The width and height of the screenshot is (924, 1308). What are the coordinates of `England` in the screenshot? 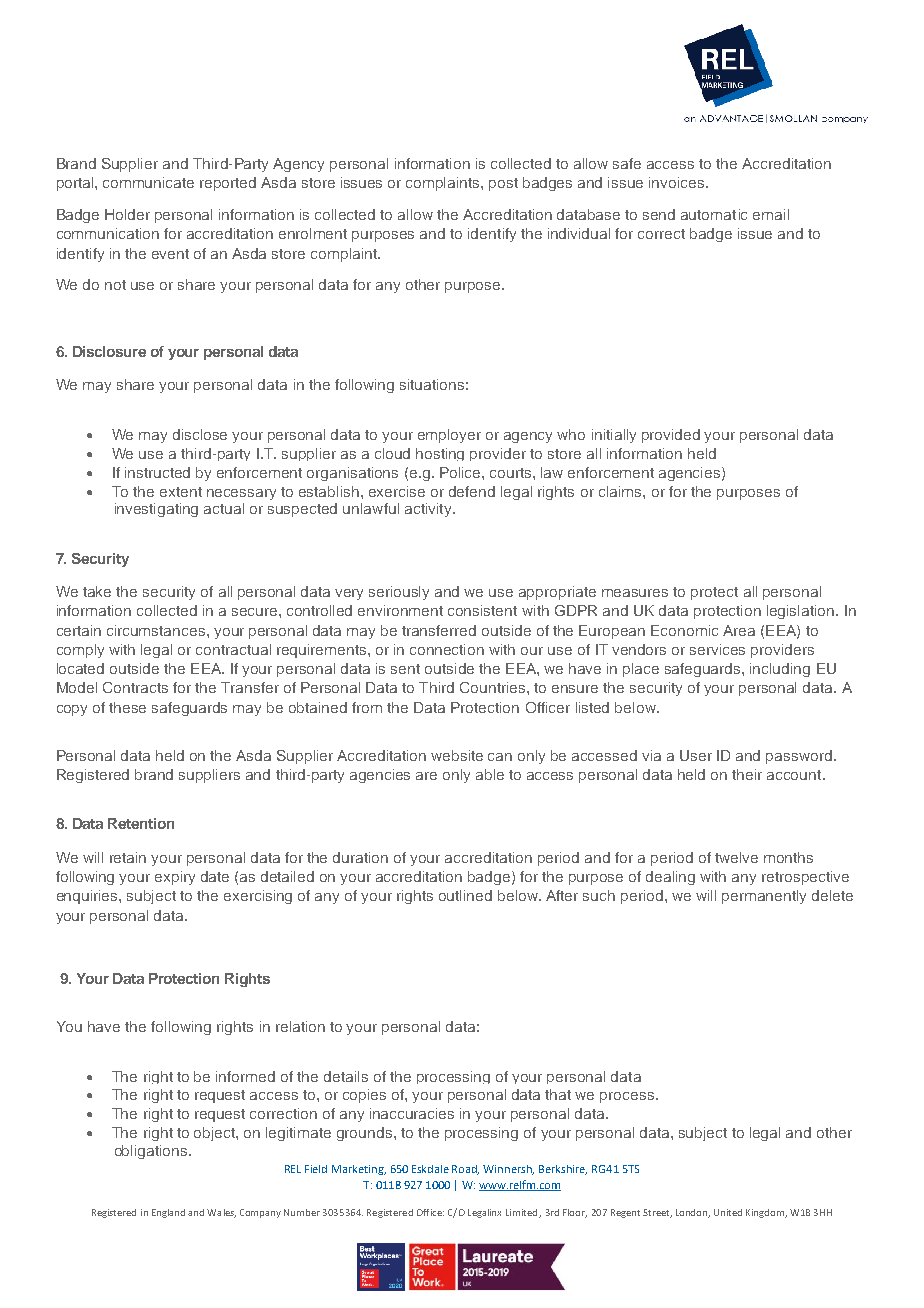 It's located at (168, 1213).
